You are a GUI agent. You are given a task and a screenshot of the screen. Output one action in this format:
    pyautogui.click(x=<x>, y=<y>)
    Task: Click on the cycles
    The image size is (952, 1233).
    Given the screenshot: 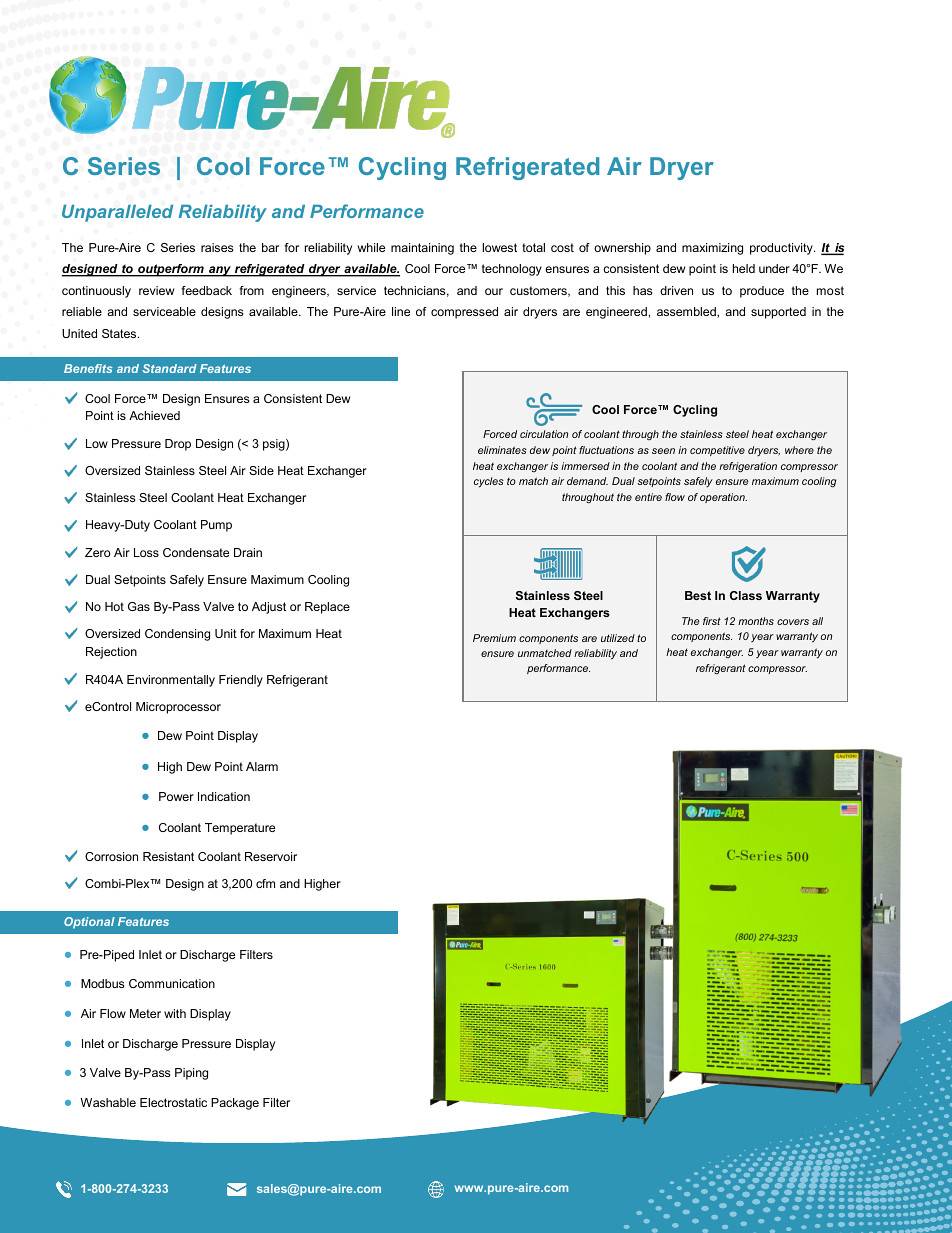 What is the action you would take?
    pyautogui.click(x=489, y=482)
